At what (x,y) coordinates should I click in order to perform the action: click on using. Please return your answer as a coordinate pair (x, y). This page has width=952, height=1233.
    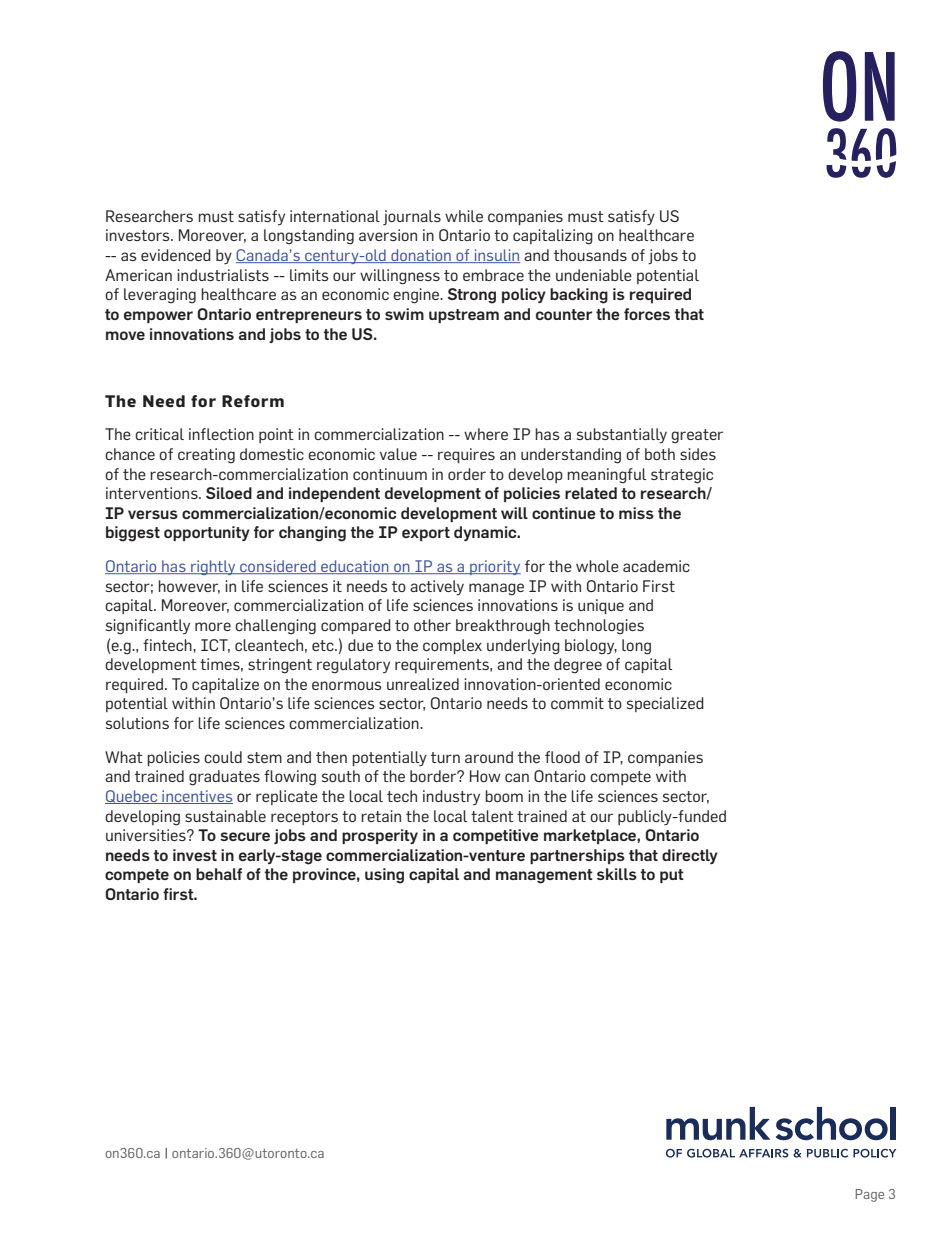
    Looking at the image, I should click on (384, 876).
